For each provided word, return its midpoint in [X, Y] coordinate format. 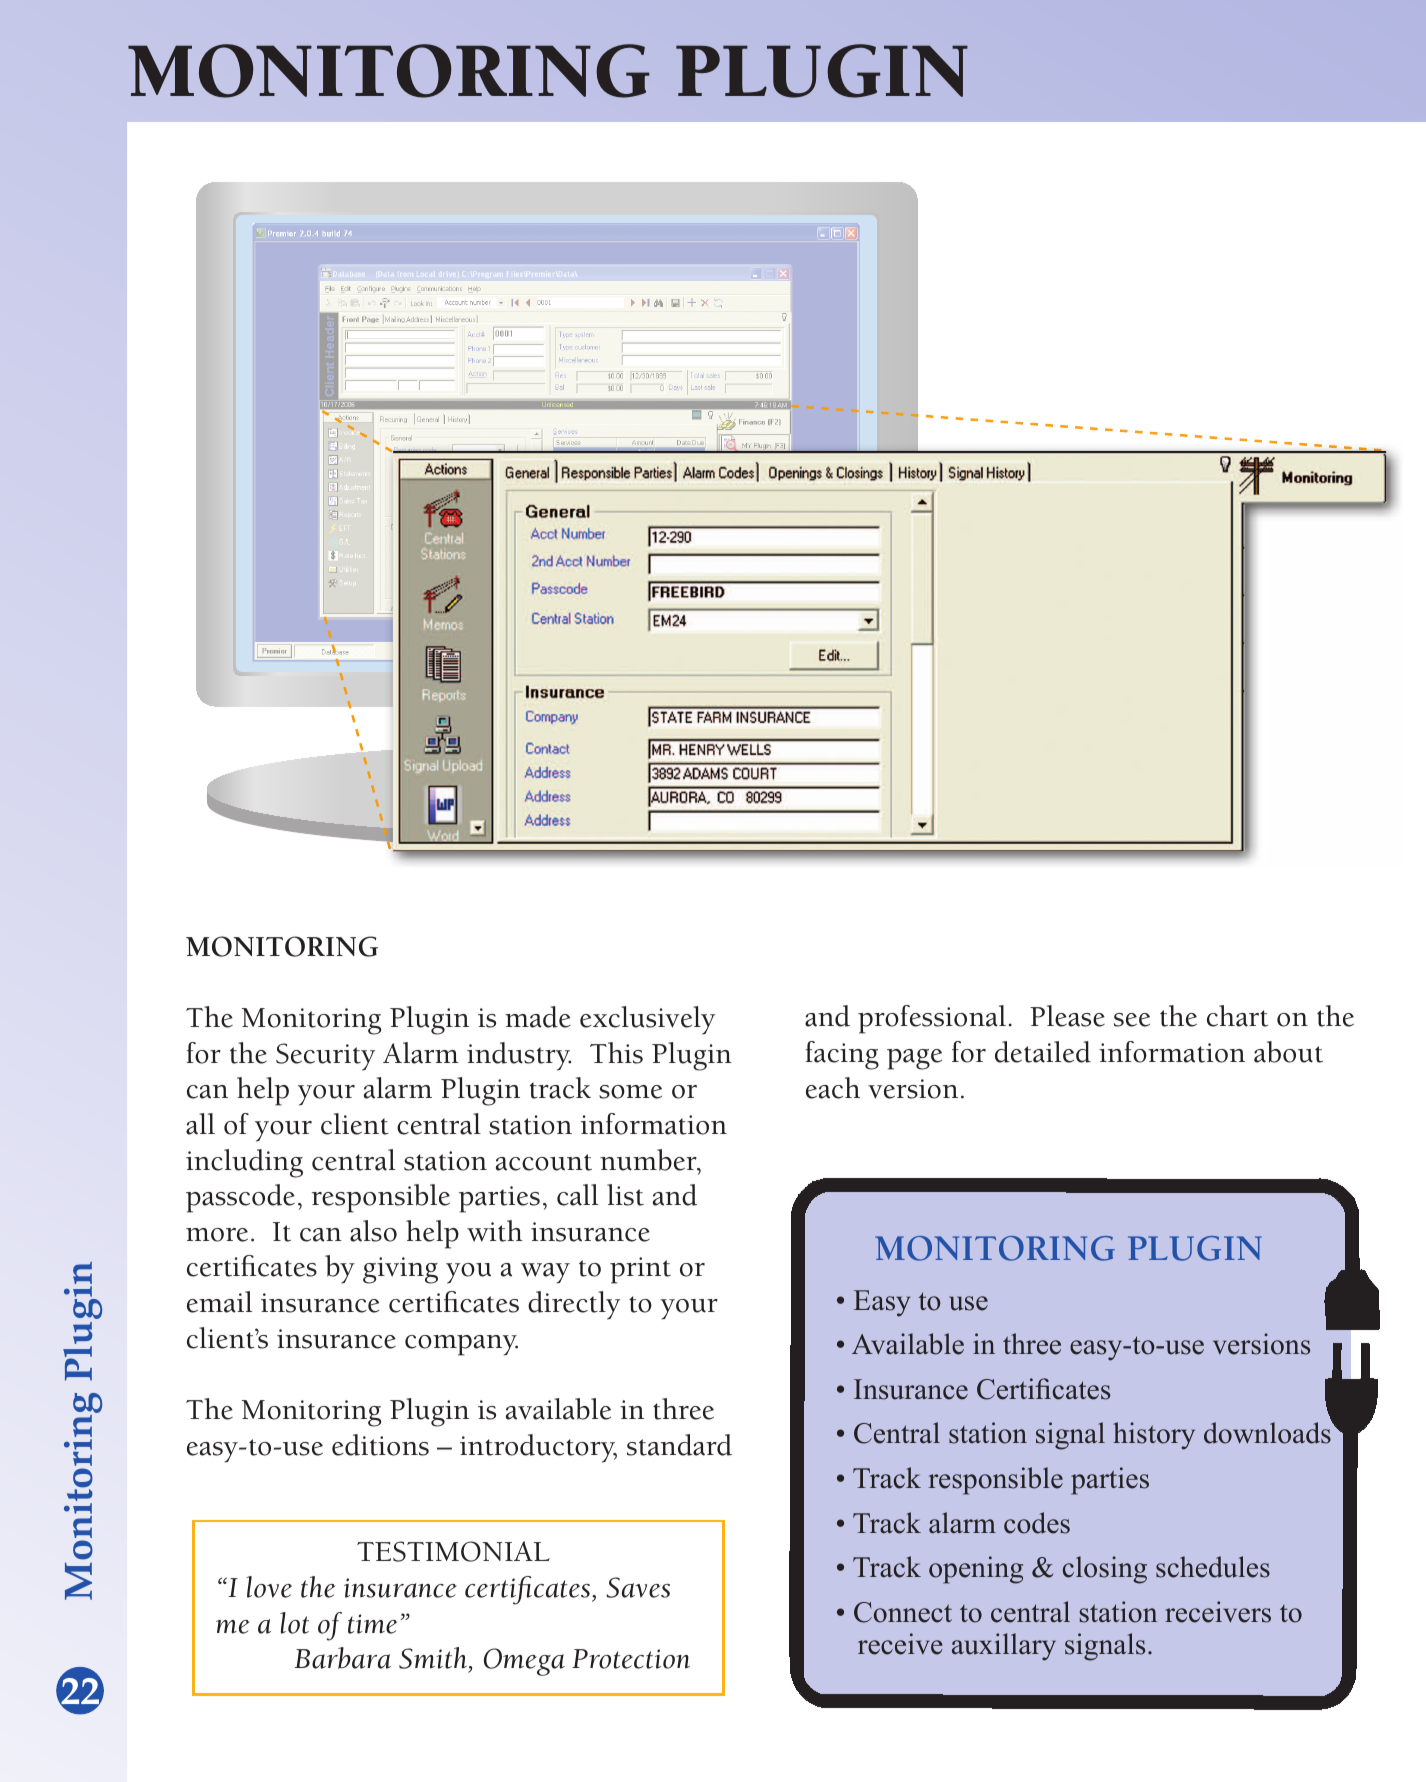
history [1154, 1436]
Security [325, 1057]
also [373, 1231]
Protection [631, 1659]
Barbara [343, 1658]
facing [842, 1055]
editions [380, 1445]
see [1132, 1020]
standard [679, 1445]
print [640, 1270]
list [625, 1195]
